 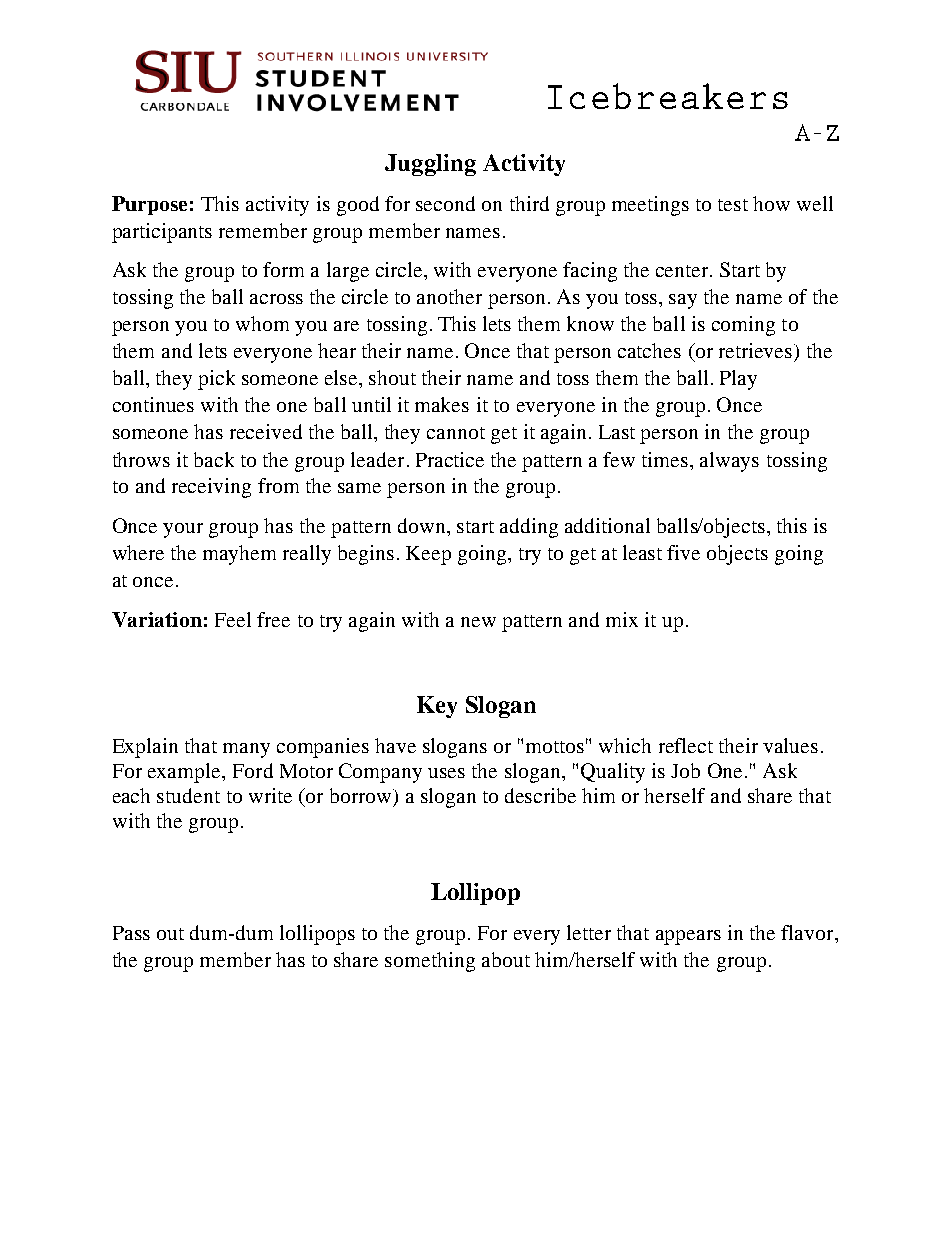 What do you see at coordinates (733, 205) in the screenshot?
I see `test` at bounding box center [733, 205].
